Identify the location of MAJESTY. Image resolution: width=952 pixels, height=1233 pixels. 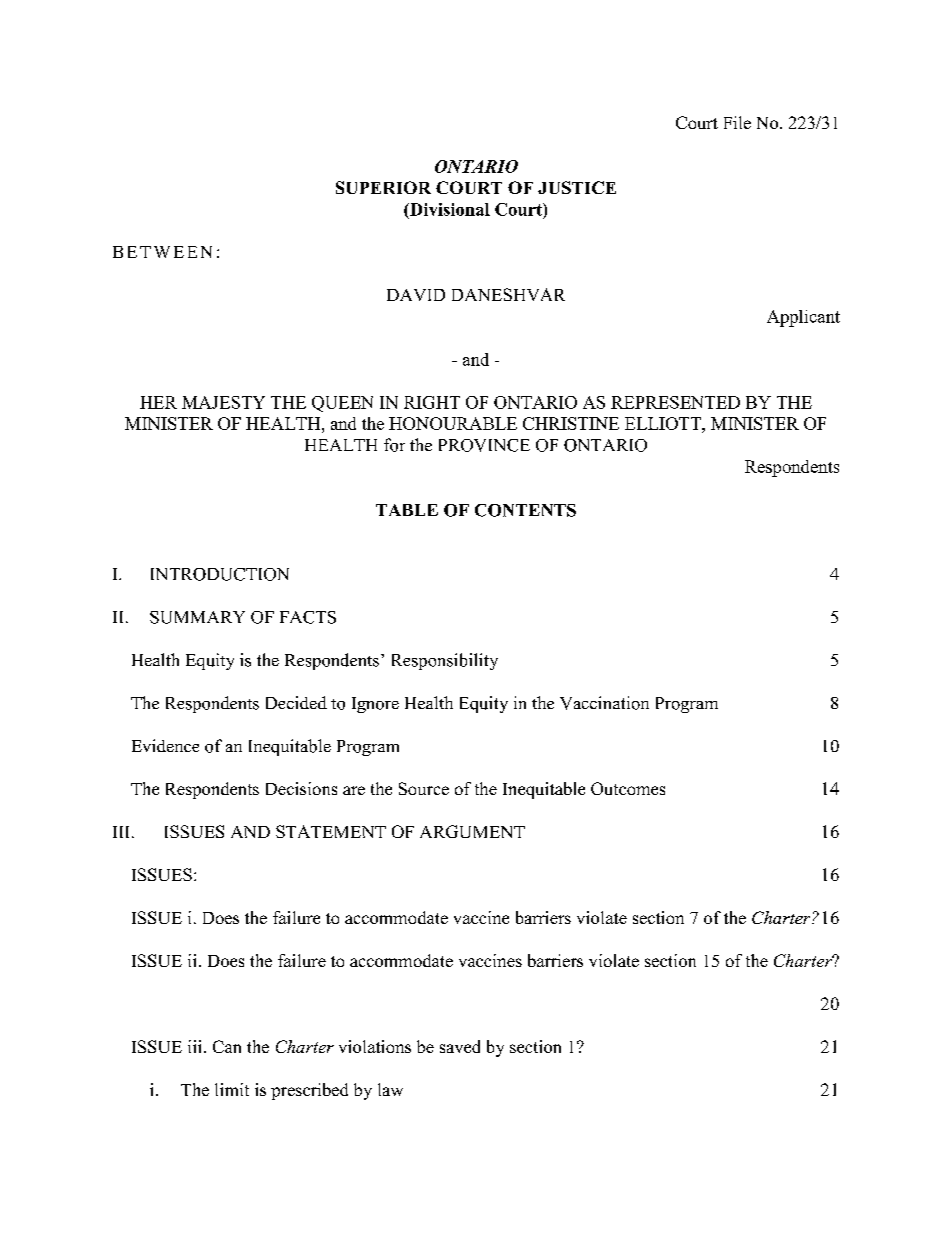
(223, 402).
